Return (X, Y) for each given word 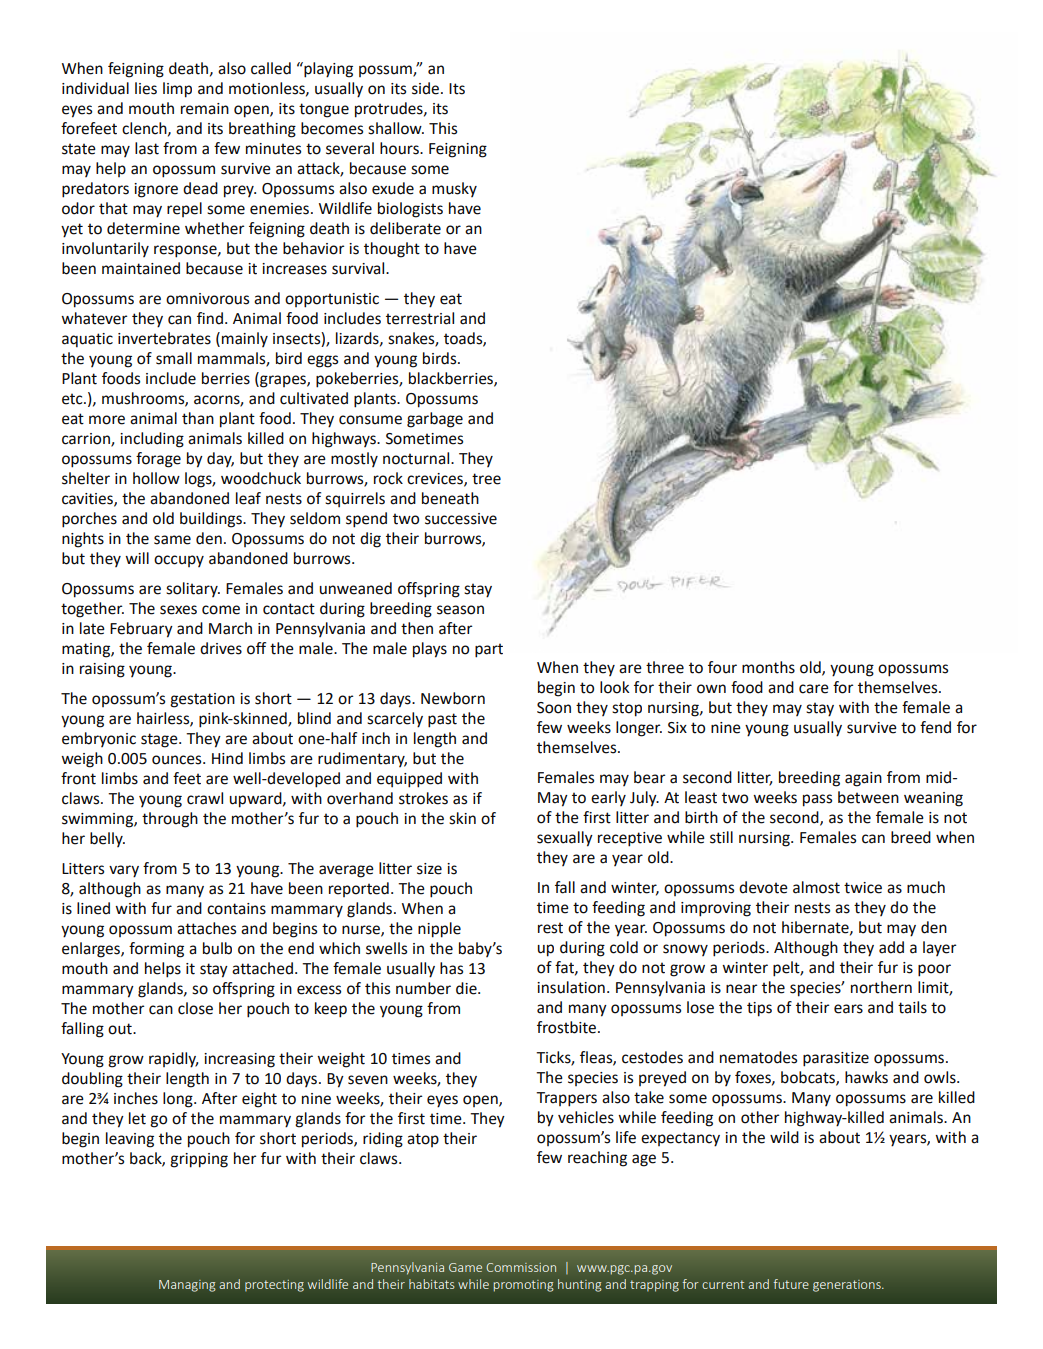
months (768, 667)
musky (454, 189)
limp (177, 90)
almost (816, 887)
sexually (565, 839)
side (427, 88)
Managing (187, 1286)
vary (124, 871)
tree (486, 479)
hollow (156, 478)
